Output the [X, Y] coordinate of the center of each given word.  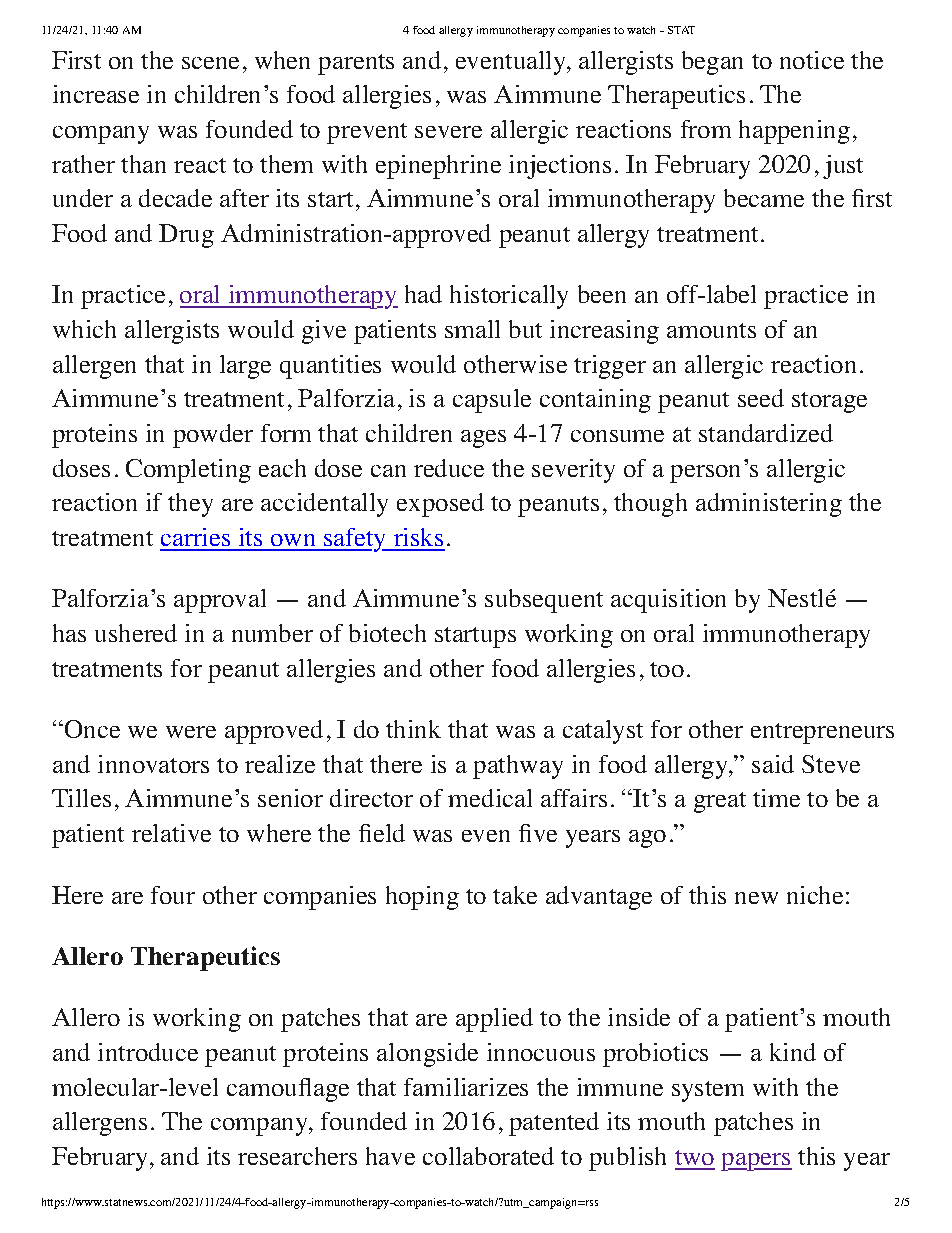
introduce [148, 1052]
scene [210, 63]
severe [448, 132]
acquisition [668, 601]
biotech [387, 633]
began [712, 63]
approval [220, 601]
